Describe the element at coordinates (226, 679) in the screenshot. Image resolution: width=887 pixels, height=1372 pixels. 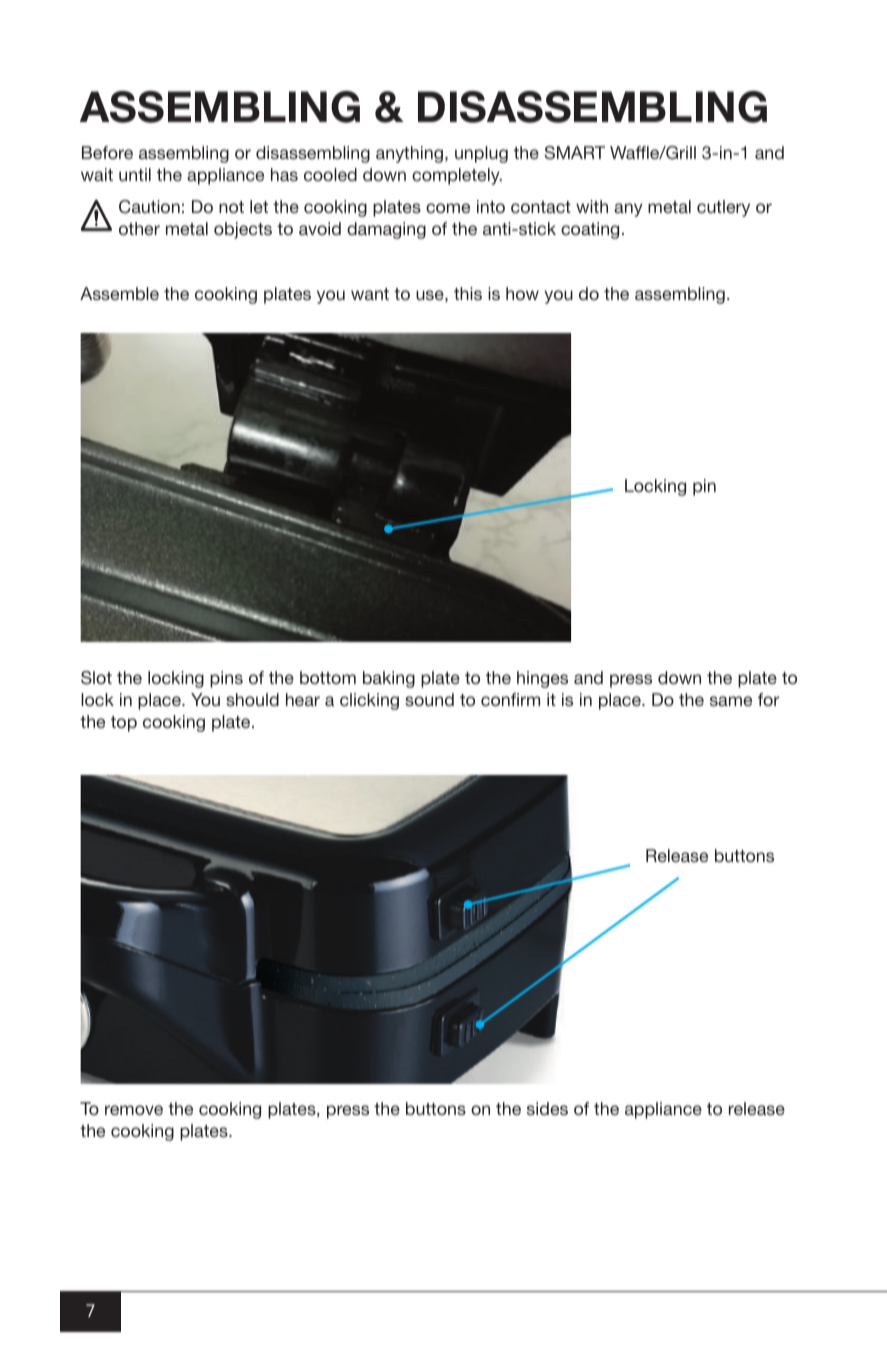
I see `pins` at that location.
